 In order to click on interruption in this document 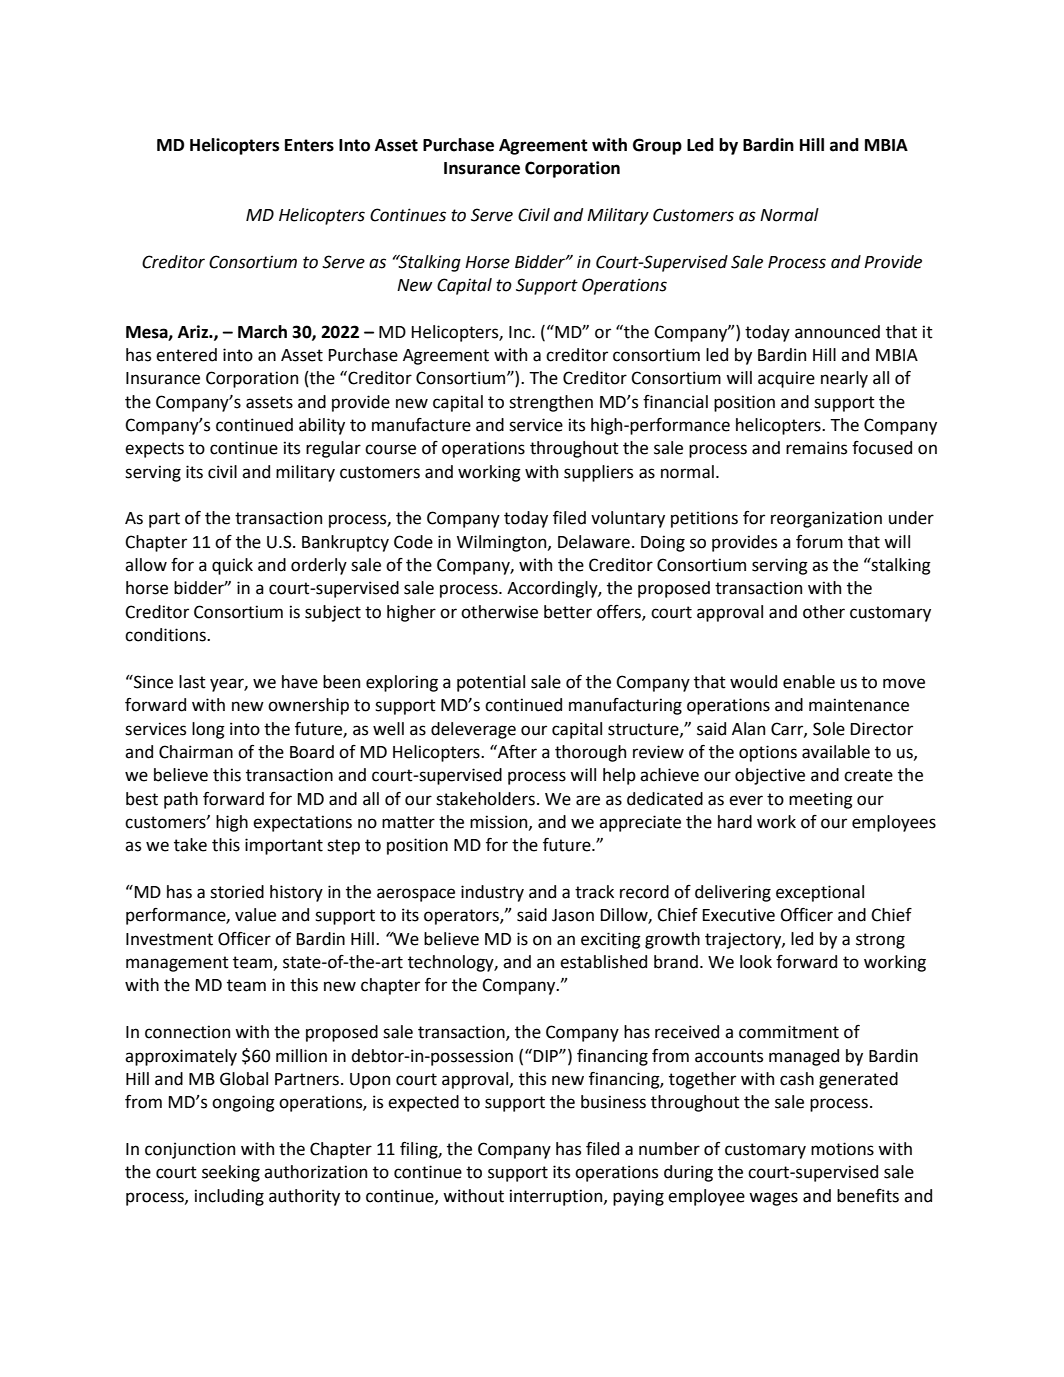, I will do `click(557, 1197)`.
